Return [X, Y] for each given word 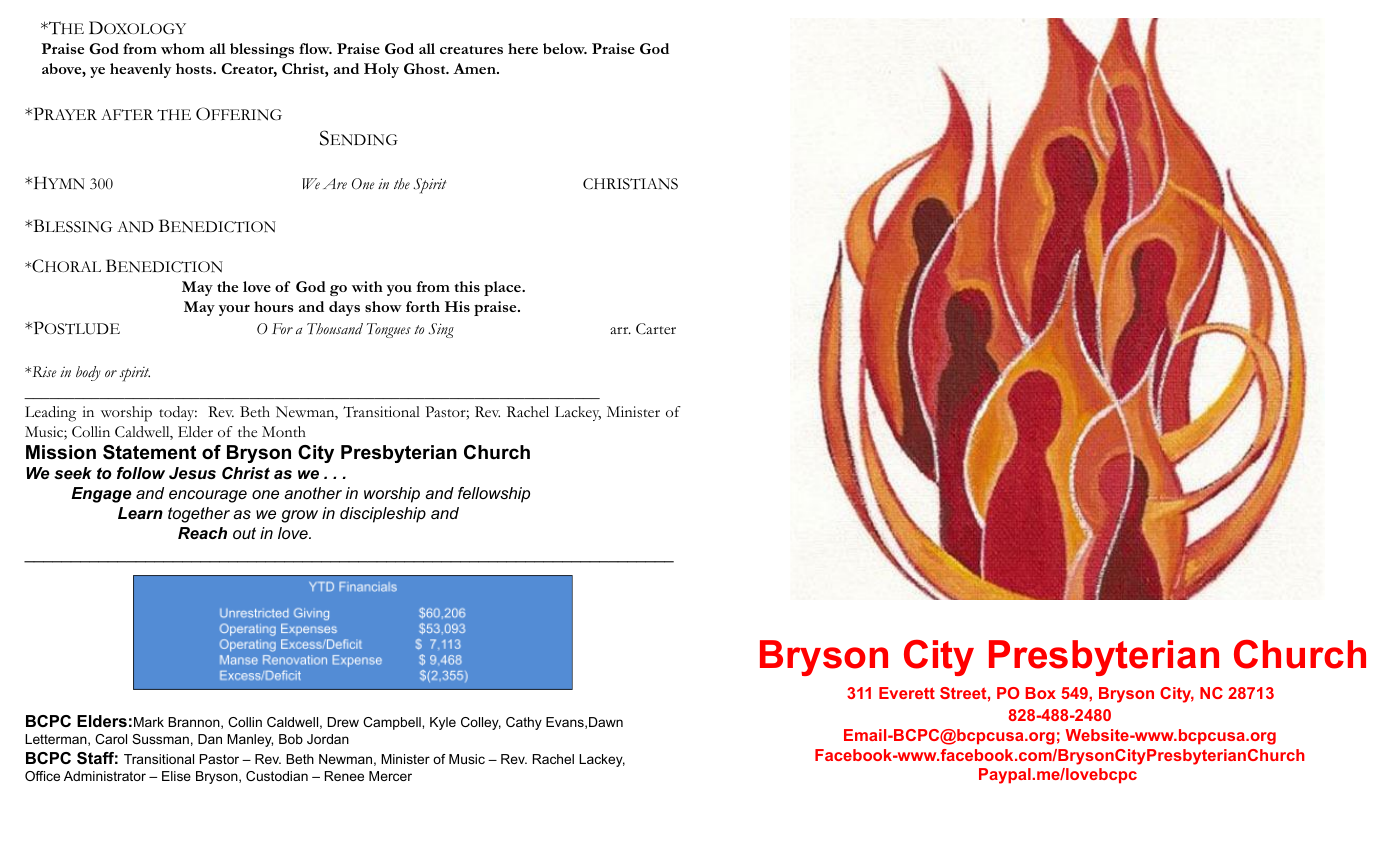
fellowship [494, 495]
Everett [907, 693]
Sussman [160, 739]
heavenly [140, 70]
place [503, 288]
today [178, 413]
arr [620, 330]
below [565, 48]
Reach [202, 533]
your [234, 310]
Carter [656, 329]
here [523, 48]
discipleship [383, 515]
